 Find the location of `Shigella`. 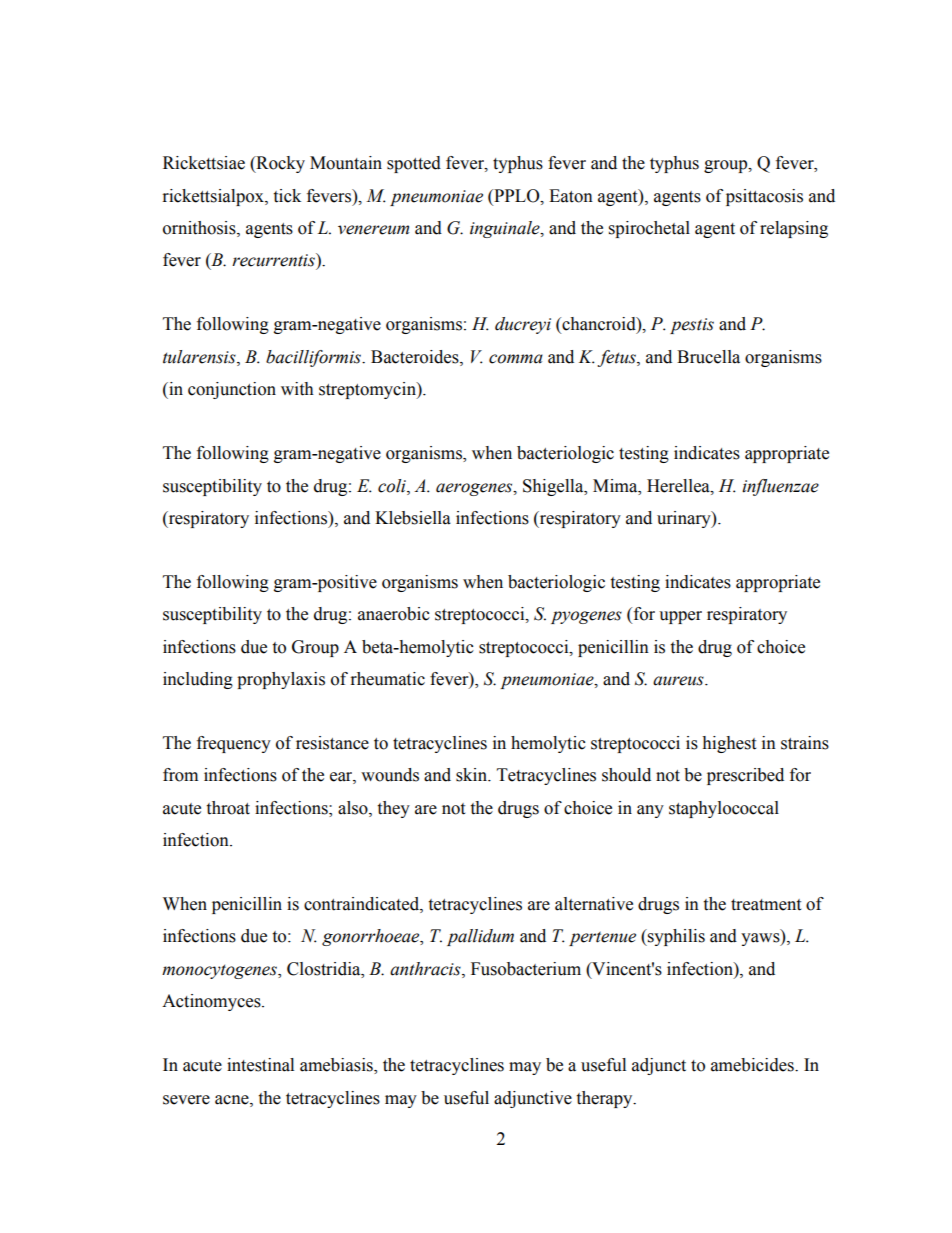

Shigella is located at coordinates (554, 487).
